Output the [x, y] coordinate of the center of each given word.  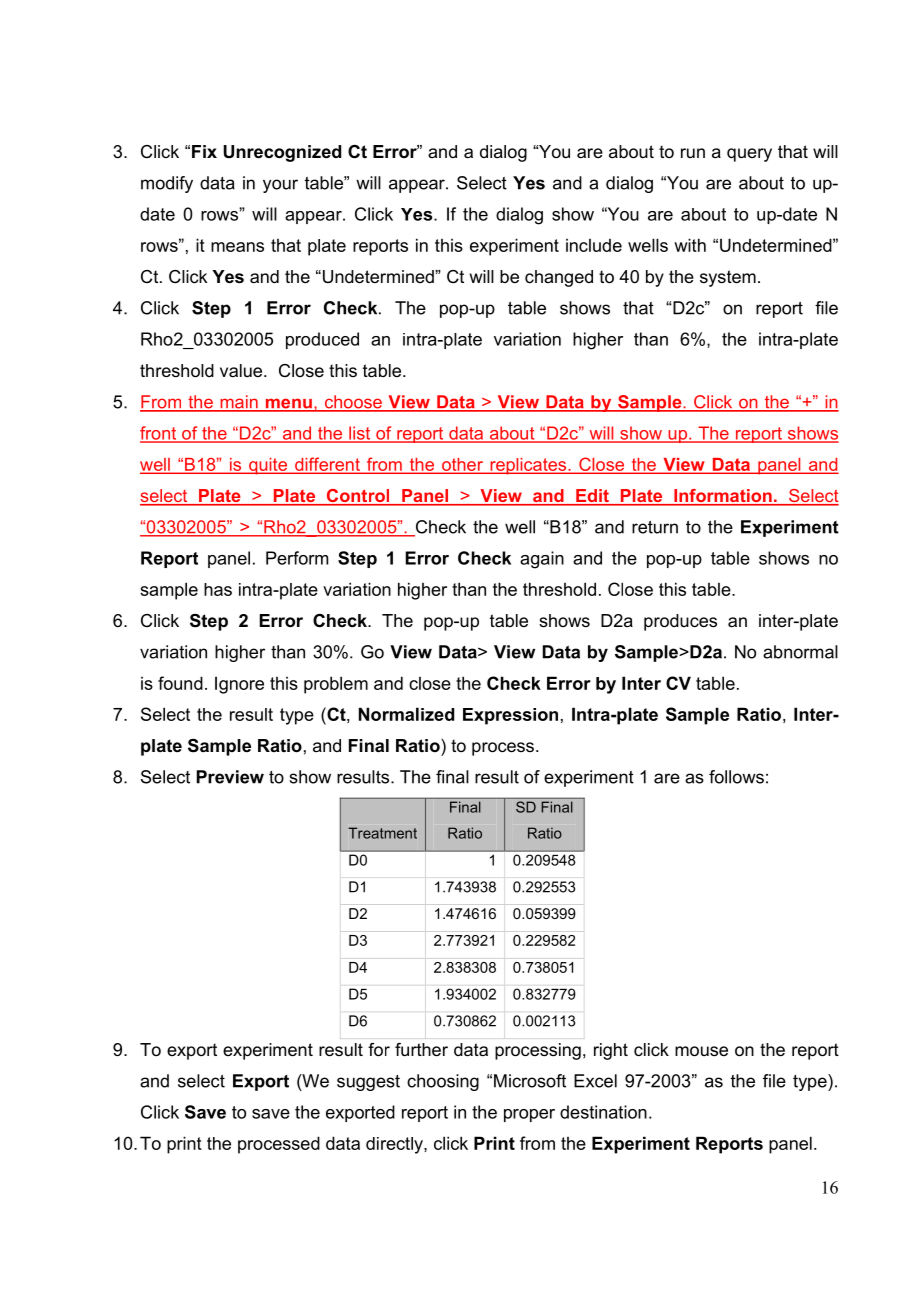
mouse [701, 1051]
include [594, 245]
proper [529, 1115]
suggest [368, 1083]
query [749, 155]
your [280, 186]
